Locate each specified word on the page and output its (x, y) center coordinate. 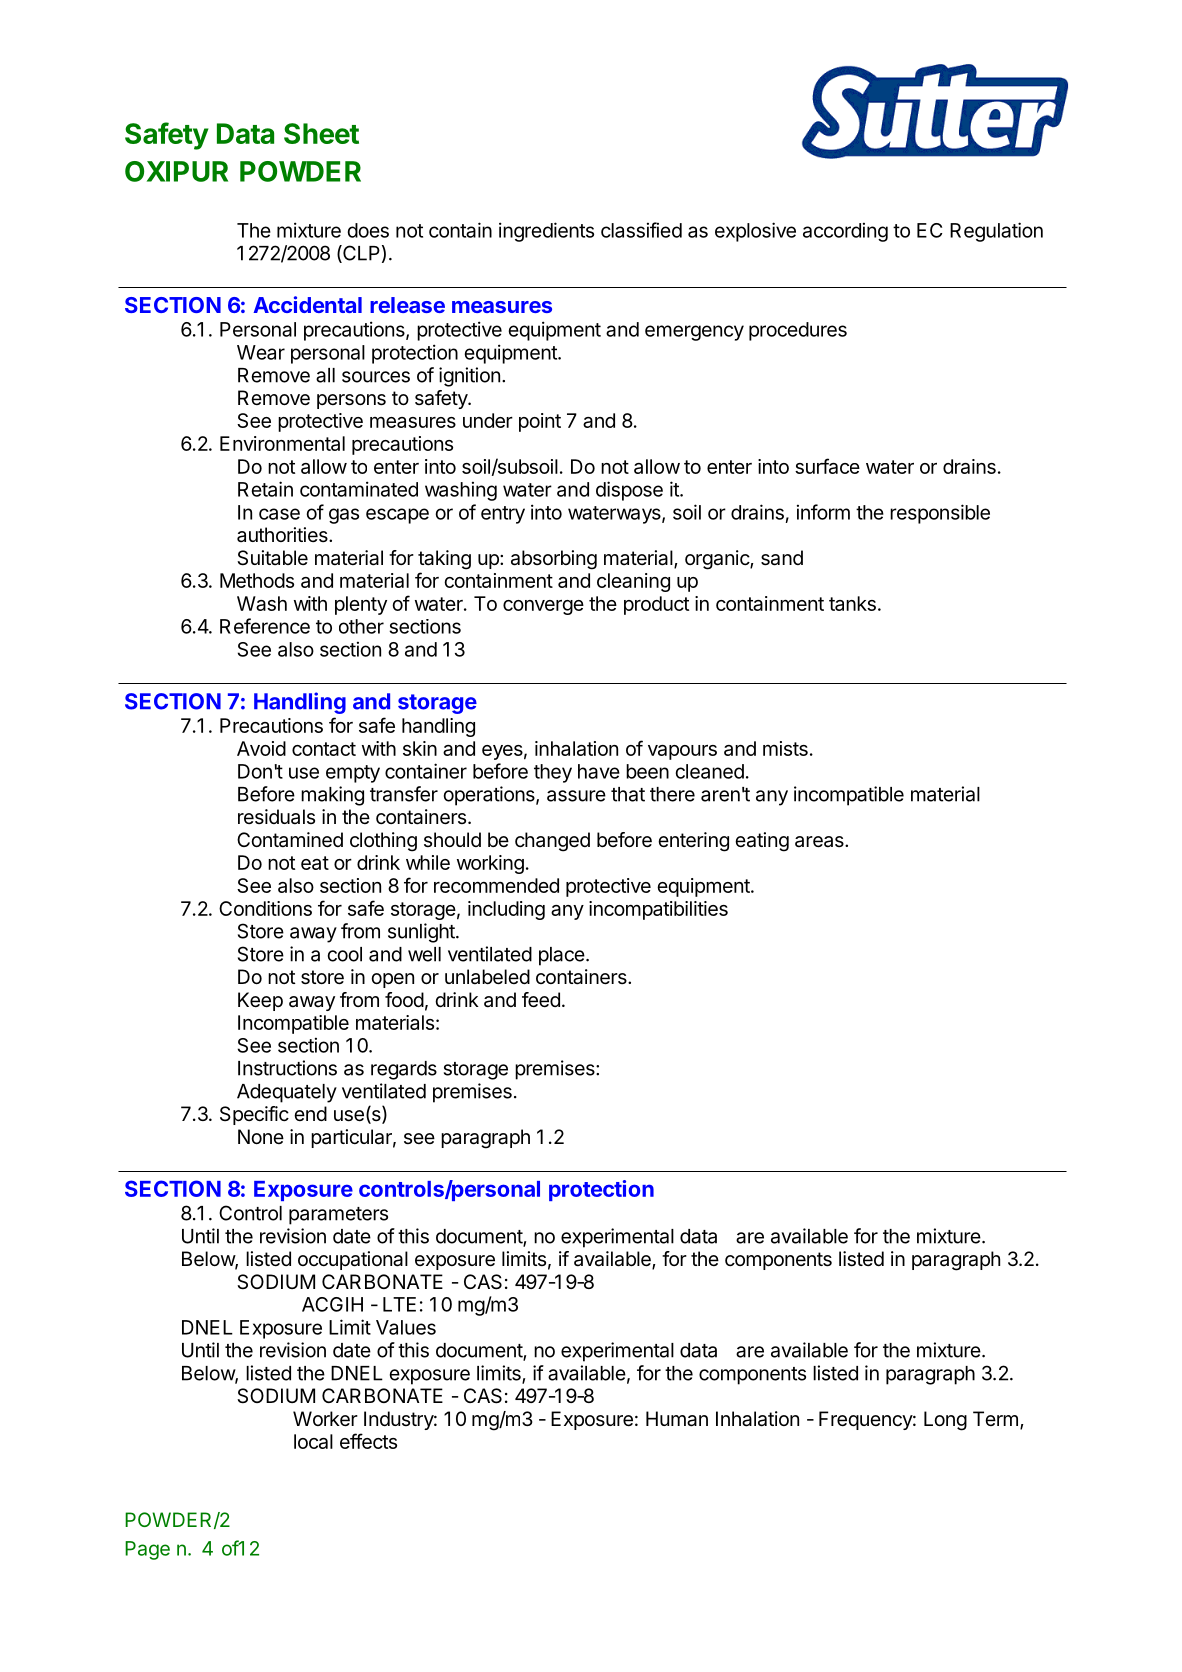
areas (820, 842)
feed (541, 1000)
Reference (265, 626)
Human (677, 1419)
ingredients (546, 232)
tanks (852, 603)
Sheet (321, 133)
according (845, 232)
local (313, 1441)
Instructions (287, 1068)
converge (543, 607)
